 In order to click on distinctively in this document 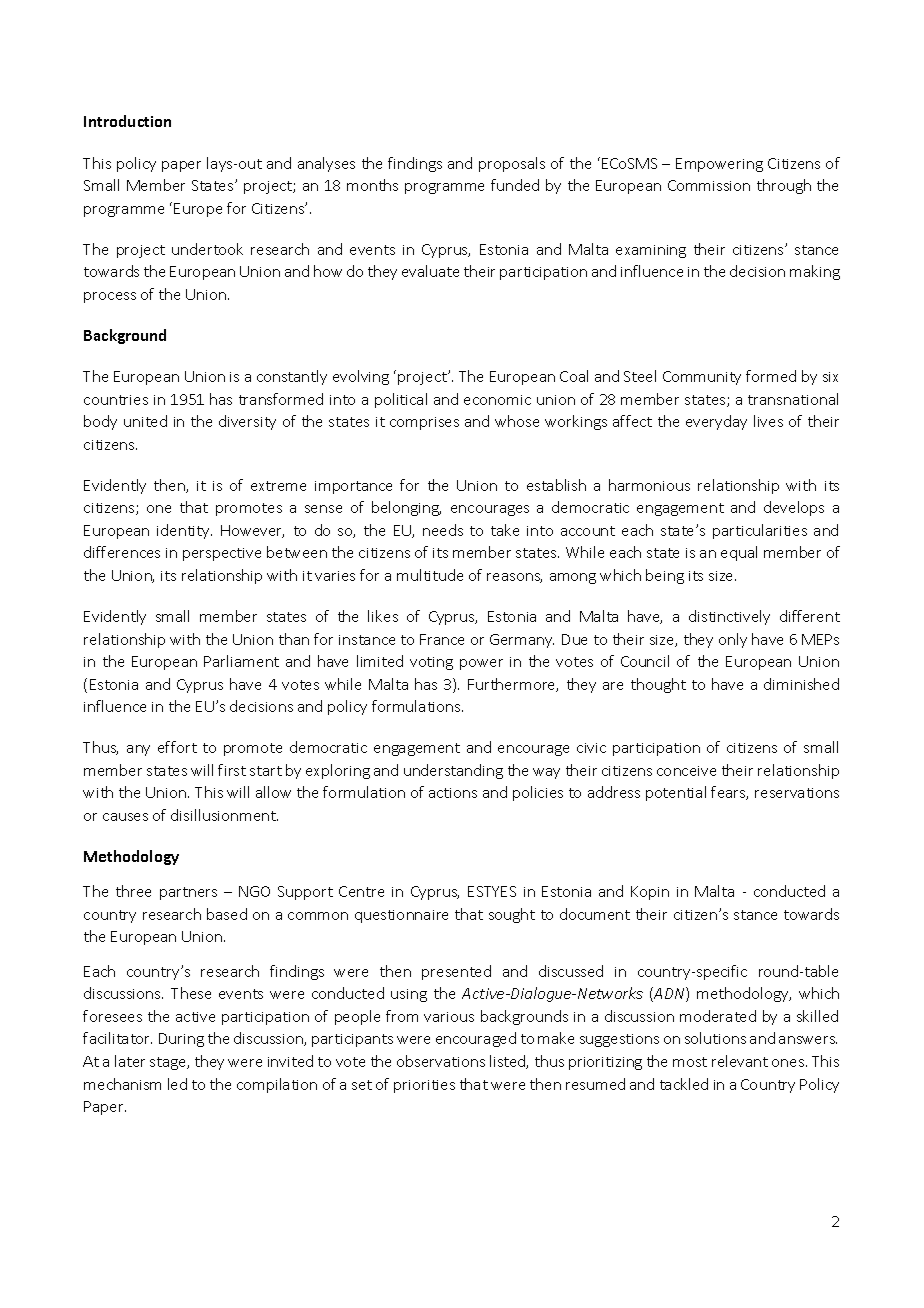, I will do `click(729, 617)`.
